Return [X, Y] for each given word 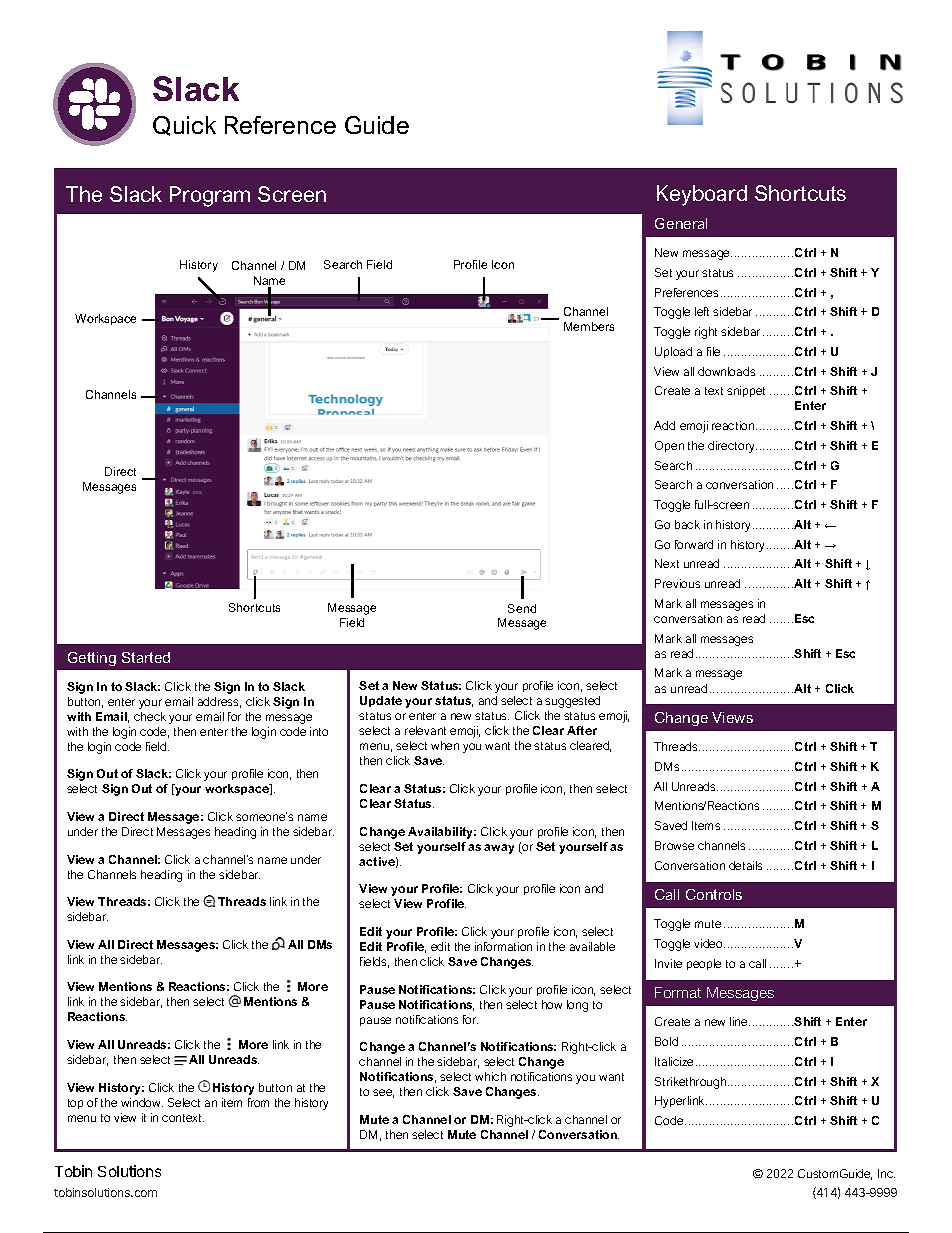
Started [146, 657]
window [142, 1102]
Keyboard [702, 195]
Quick [184, 126]
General [681, 223]
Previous [677, 583]
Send [522, 608]
